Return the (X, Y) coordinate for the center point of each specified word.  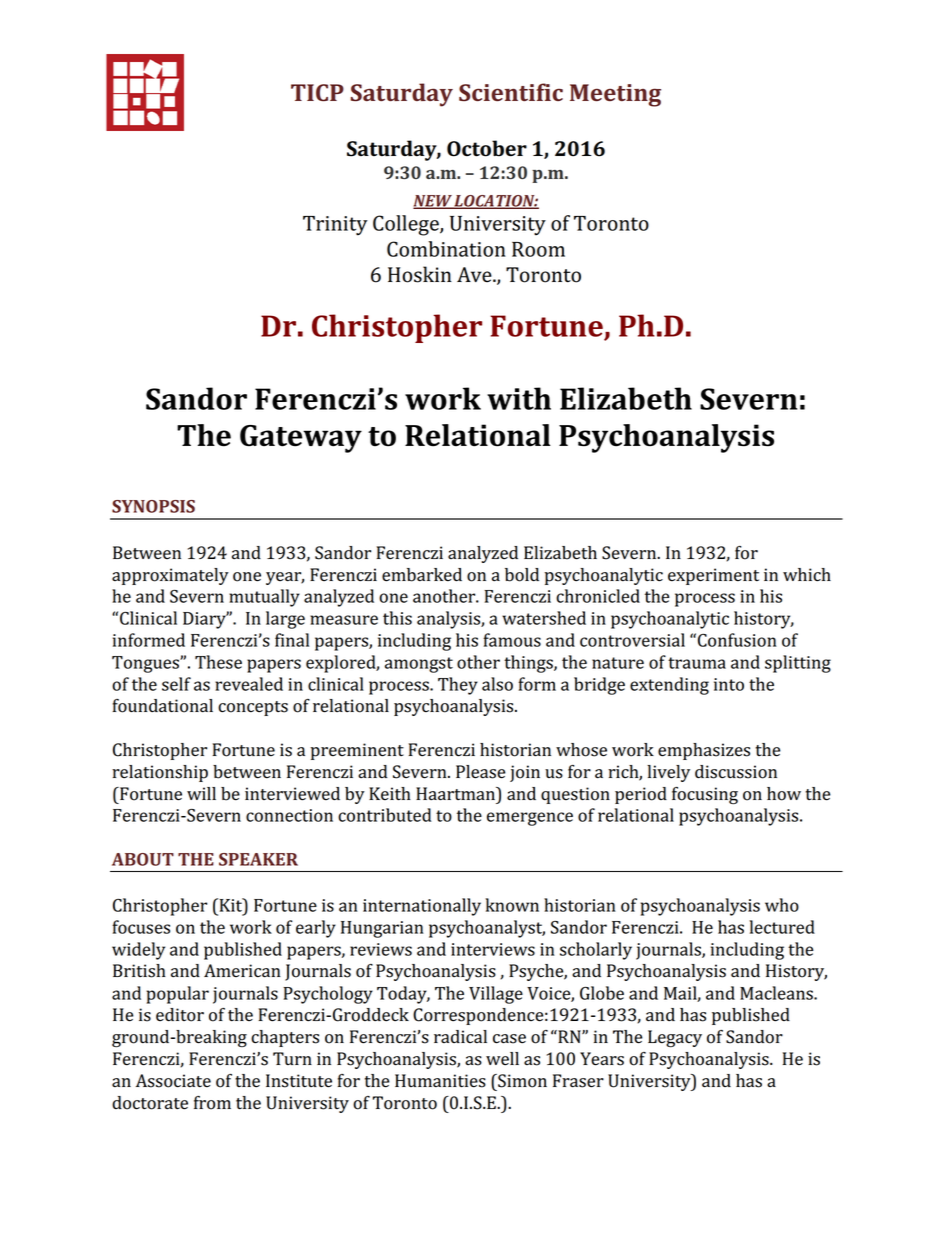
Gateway (301, 439)
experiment (713, 576)
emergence (530, 819)
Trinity (335, 226)
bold (522, 575)
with (519, 398)
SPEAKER (258, 859)
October (487, 148)
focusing (705, 796)
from (212, 1103)
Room (538, 249)
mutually (264, 598)
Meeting (615, 95)
